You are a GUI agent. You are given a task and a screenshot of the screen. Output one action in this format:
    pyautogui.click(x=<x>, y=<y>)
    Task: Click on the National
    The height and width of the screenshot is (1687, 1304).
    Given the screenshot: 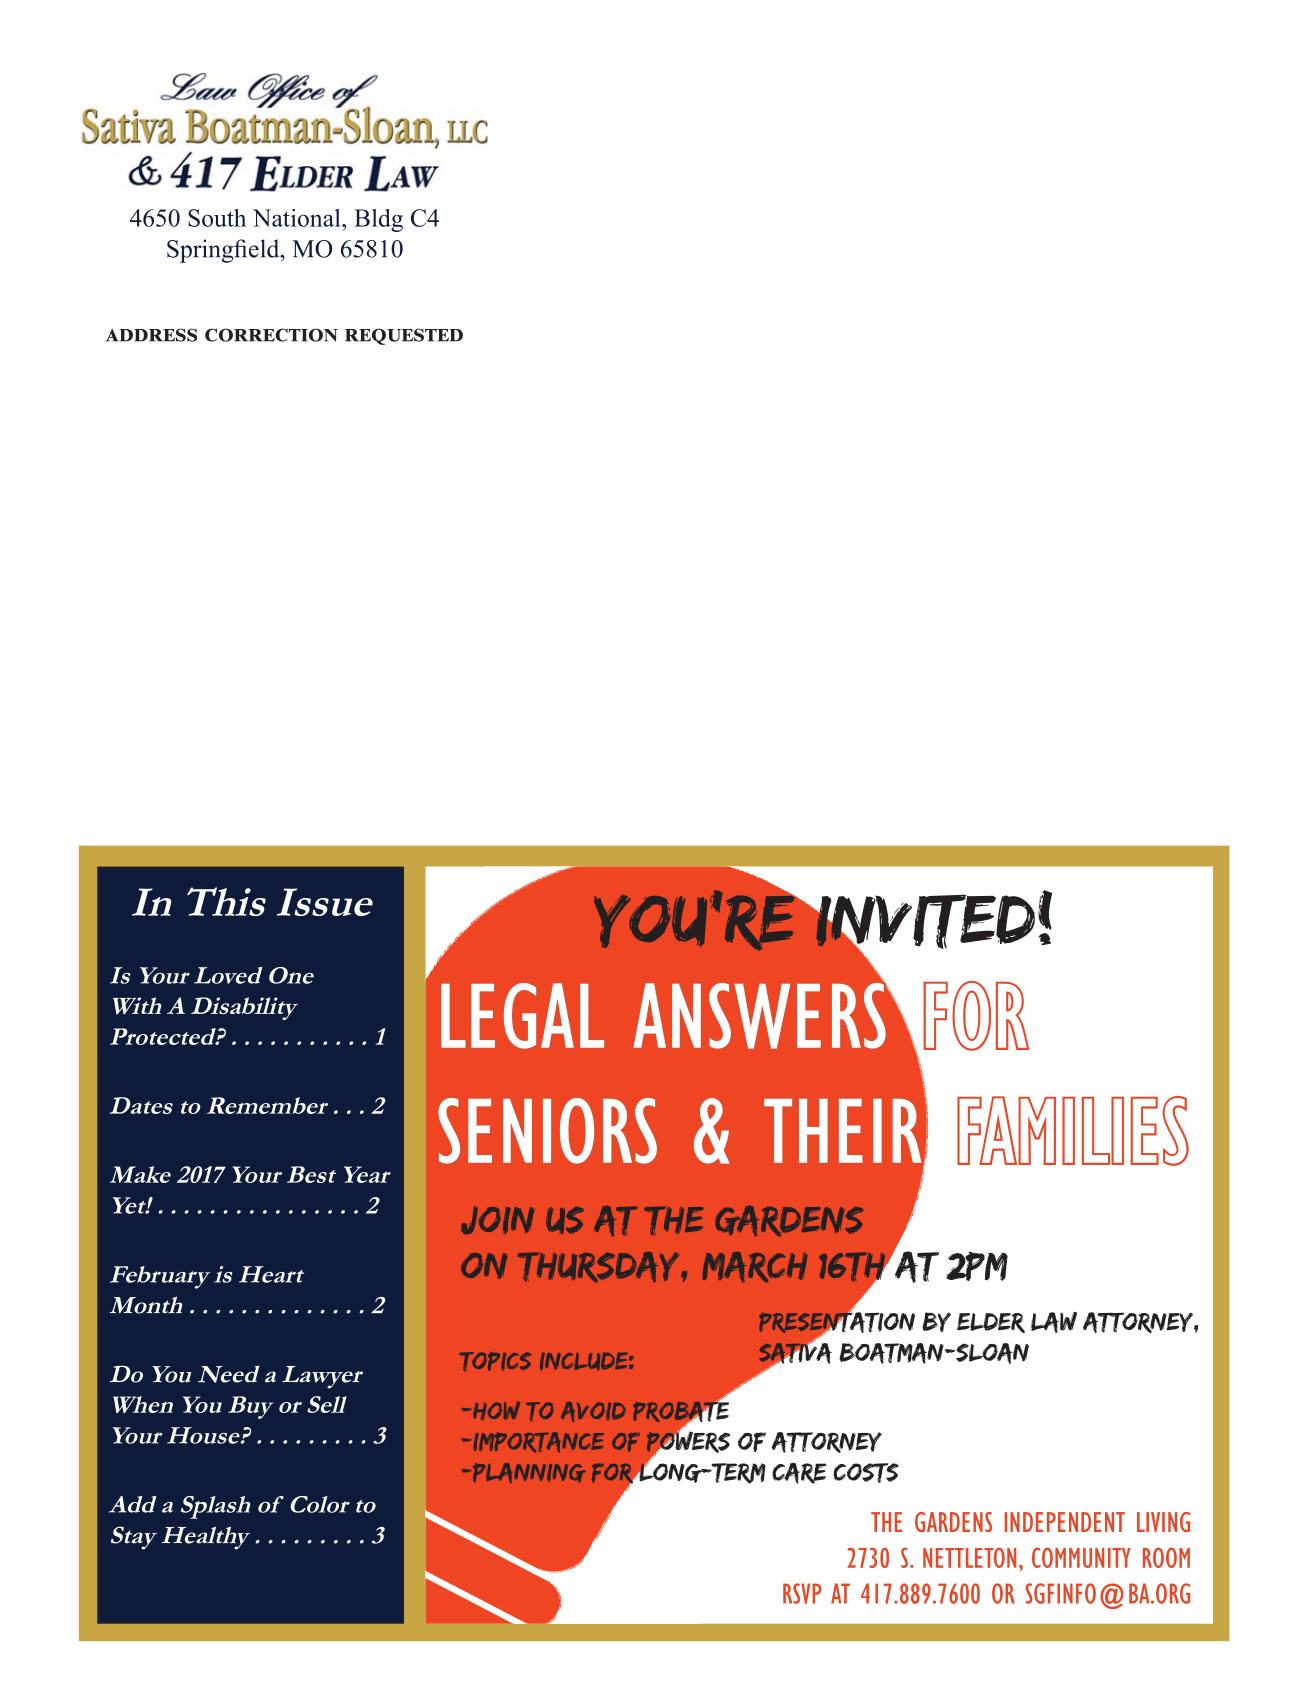 What is the action you would take?
    pyautogui.click(x=298, y=218)
